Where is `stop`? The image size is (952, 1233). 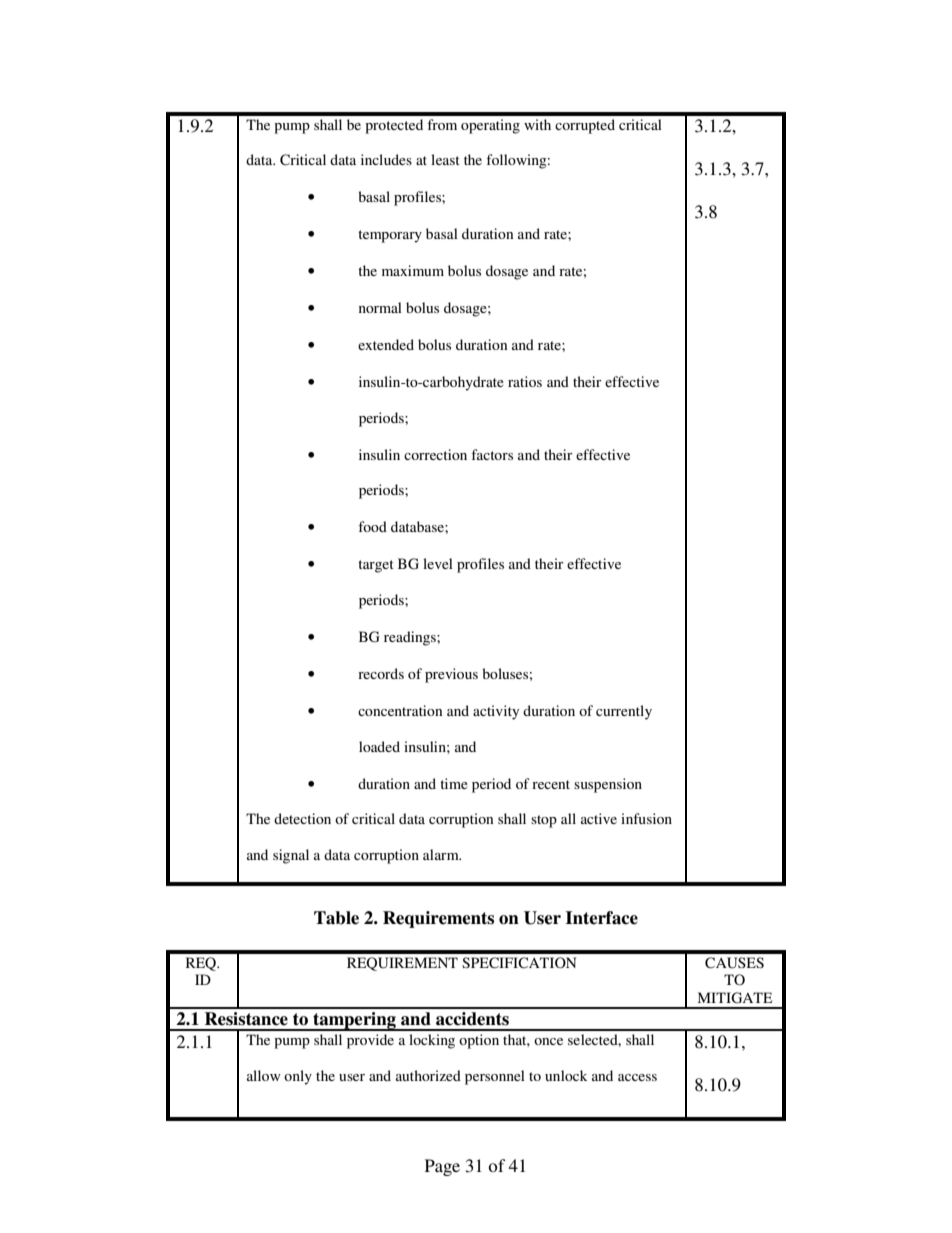
stop is located at coordinates (544, 821).
